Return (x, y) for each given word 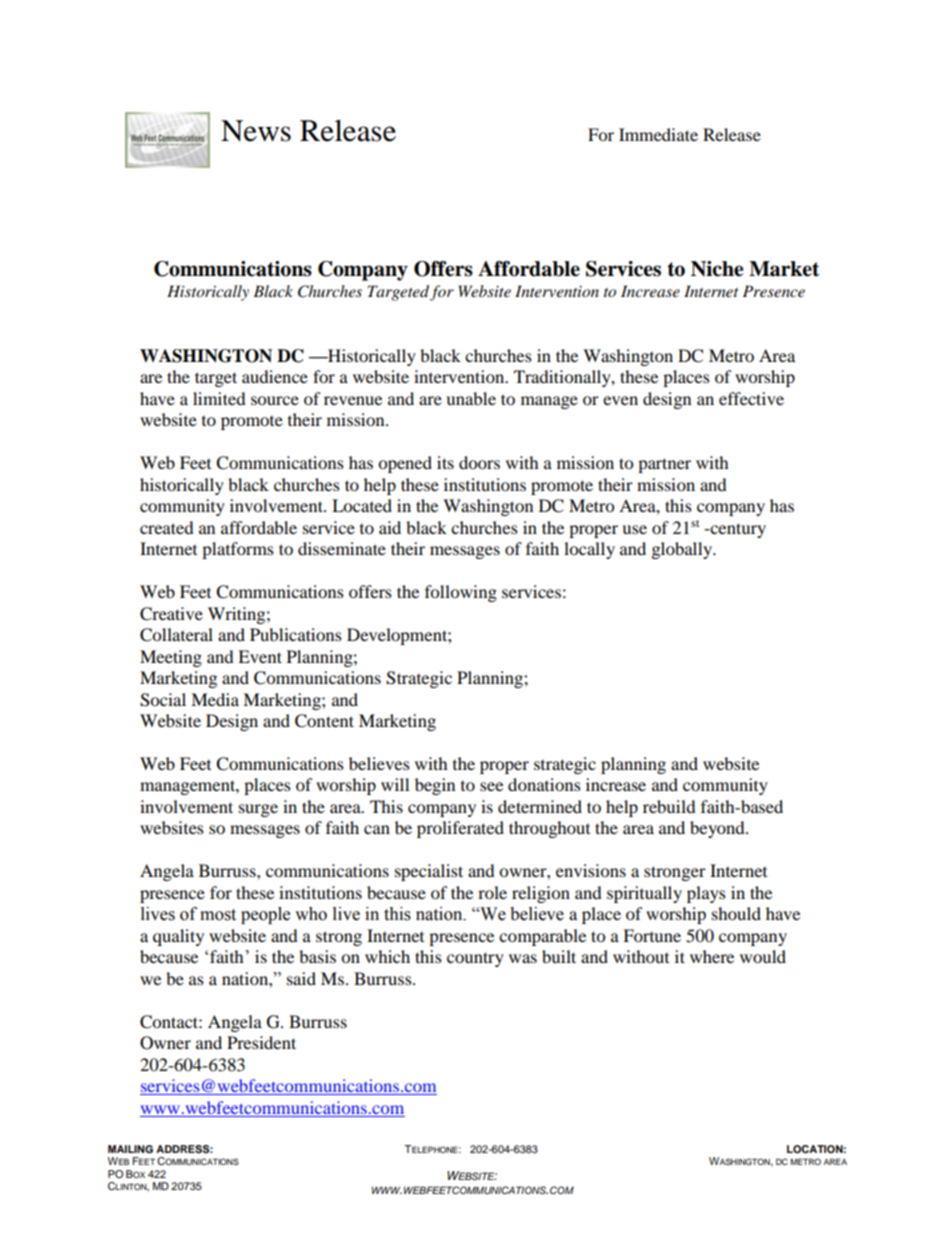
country (475, 959)
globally (683, 550)
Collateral (176, 635)
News (256, 131)
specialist (429, 872)
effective (751, 398)
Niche (717, 269)
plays (706, 894)
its (445, 462)
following (461, 593)
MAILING (130, 1149)
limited (219, 398)
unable (471, 398)
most (218, 915)
